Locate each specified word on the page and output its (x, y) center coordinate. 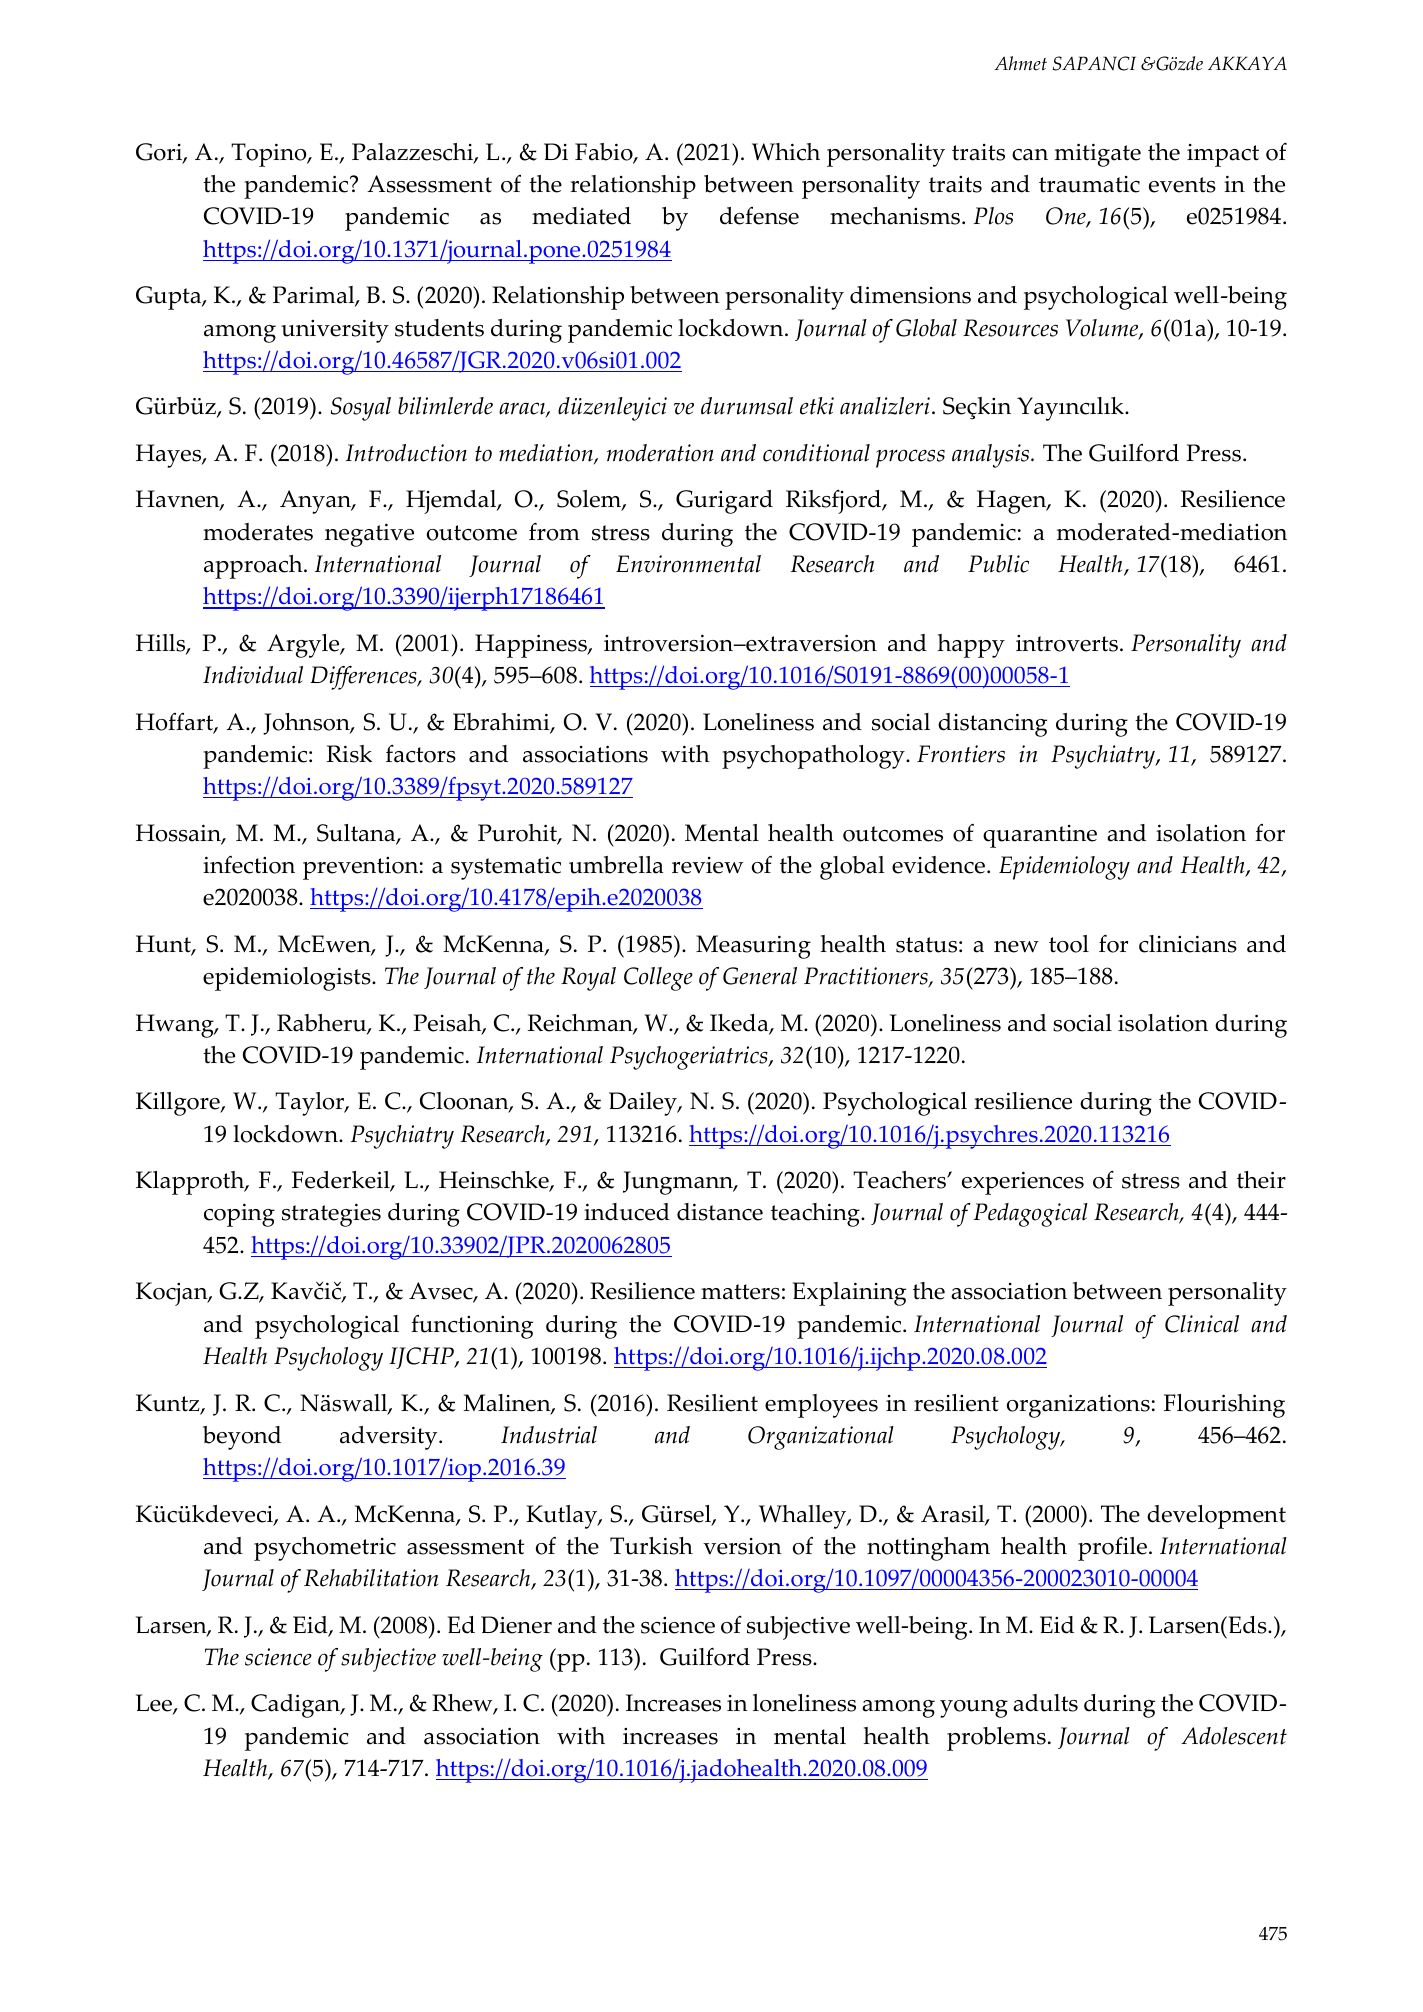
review (708, 865)
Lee (155, 1704)
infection (249, 865)
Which (786, 152)
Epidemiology (1064, 868)
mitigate (1098, 155)
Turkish (651, 1546)
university (335, 331)
